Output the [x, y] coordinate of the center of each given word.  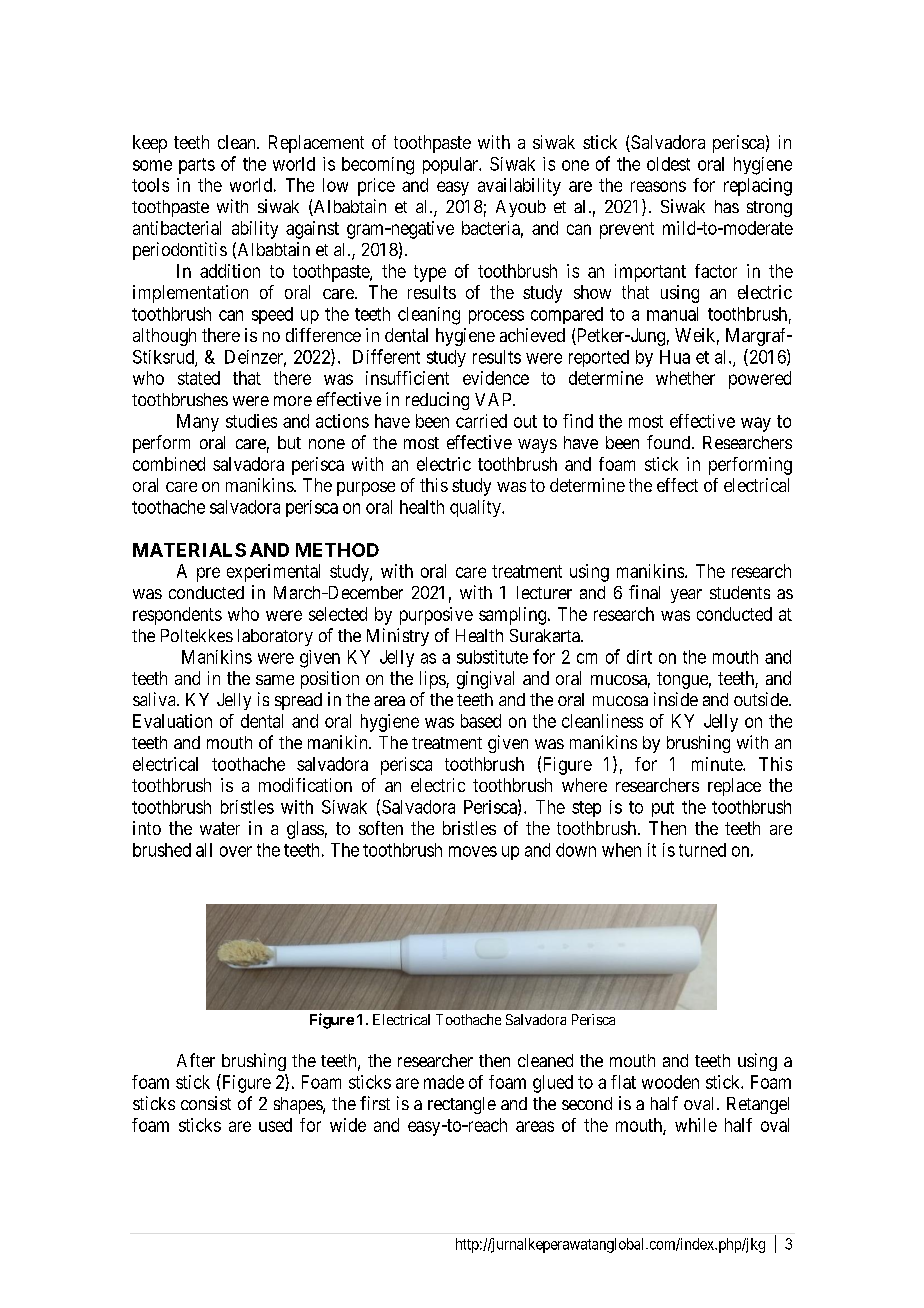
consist [206, 1103]
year [686, 596]
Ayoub [521, 208]
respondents [177, 616]
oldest [668, 164]
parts [197, 166]
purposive [436, 616]
